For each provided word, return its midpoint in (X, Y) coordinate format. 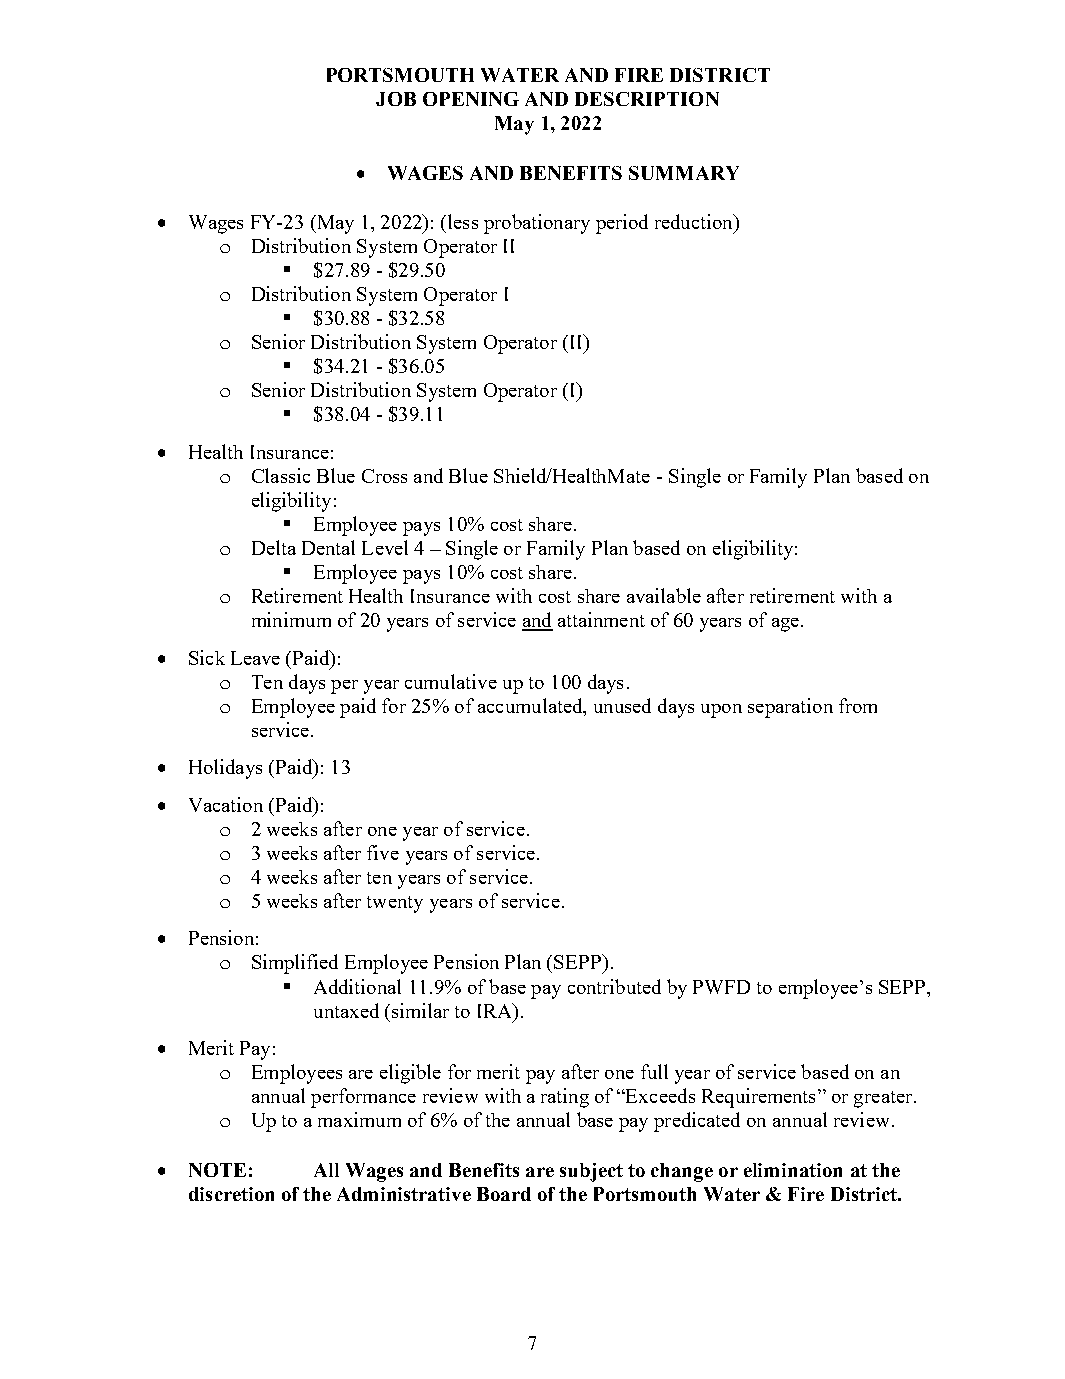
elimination (793, 1170)
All (326, 1170)
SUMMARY (684, 173)
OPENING (471, 99)
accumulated (531, 705)
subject (591, 1172)
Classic (281, 475)
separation (790, 708)
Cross (384, 476)
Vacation (226, 804)
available (664, 595)
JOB (396, 99)
